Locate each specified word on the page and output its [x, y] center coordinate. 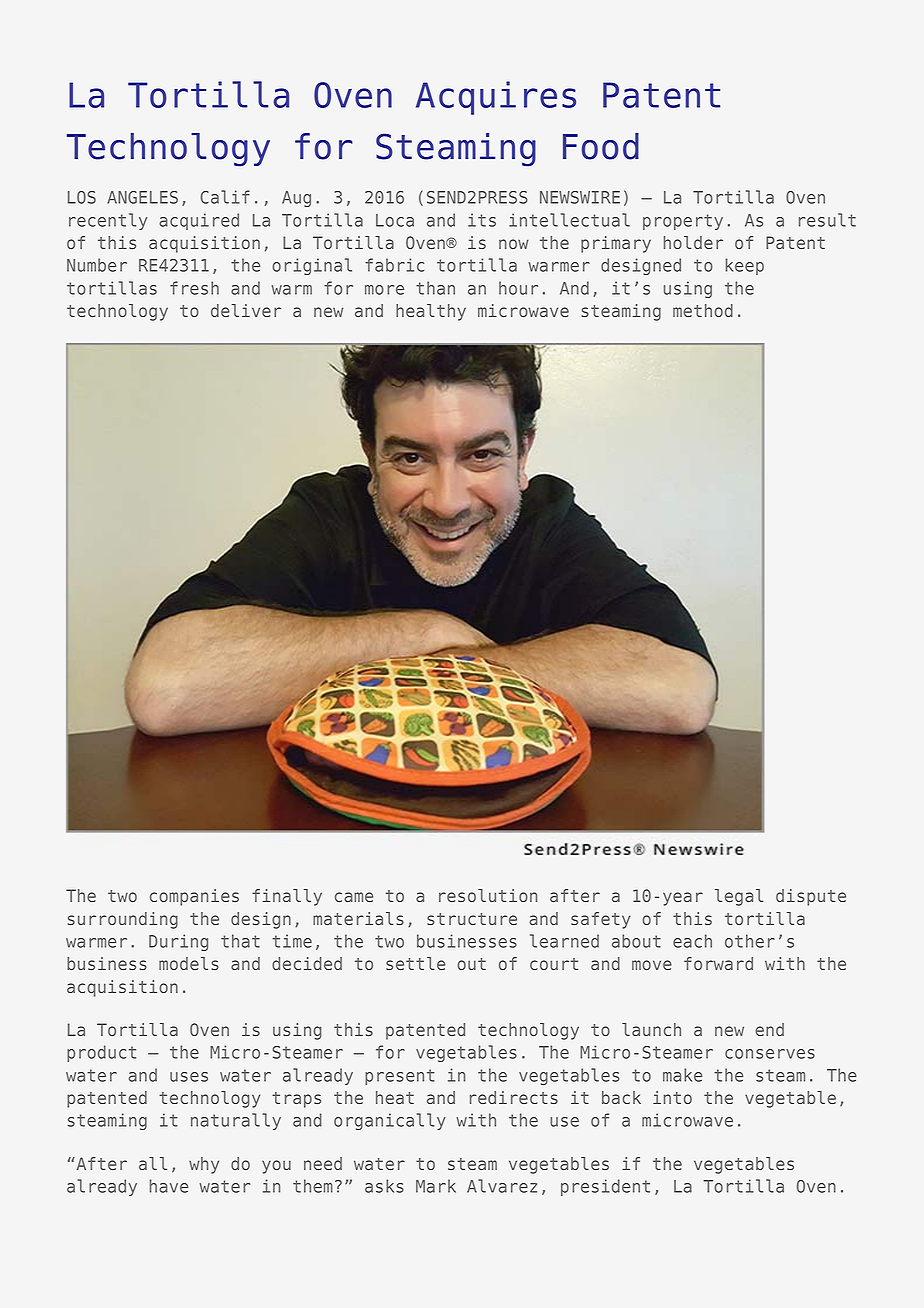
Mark [436, 1186]
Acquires [496, 98]
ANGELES [142, 197]
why [204, 1165]
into [672, 1097]
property [683, 222]
